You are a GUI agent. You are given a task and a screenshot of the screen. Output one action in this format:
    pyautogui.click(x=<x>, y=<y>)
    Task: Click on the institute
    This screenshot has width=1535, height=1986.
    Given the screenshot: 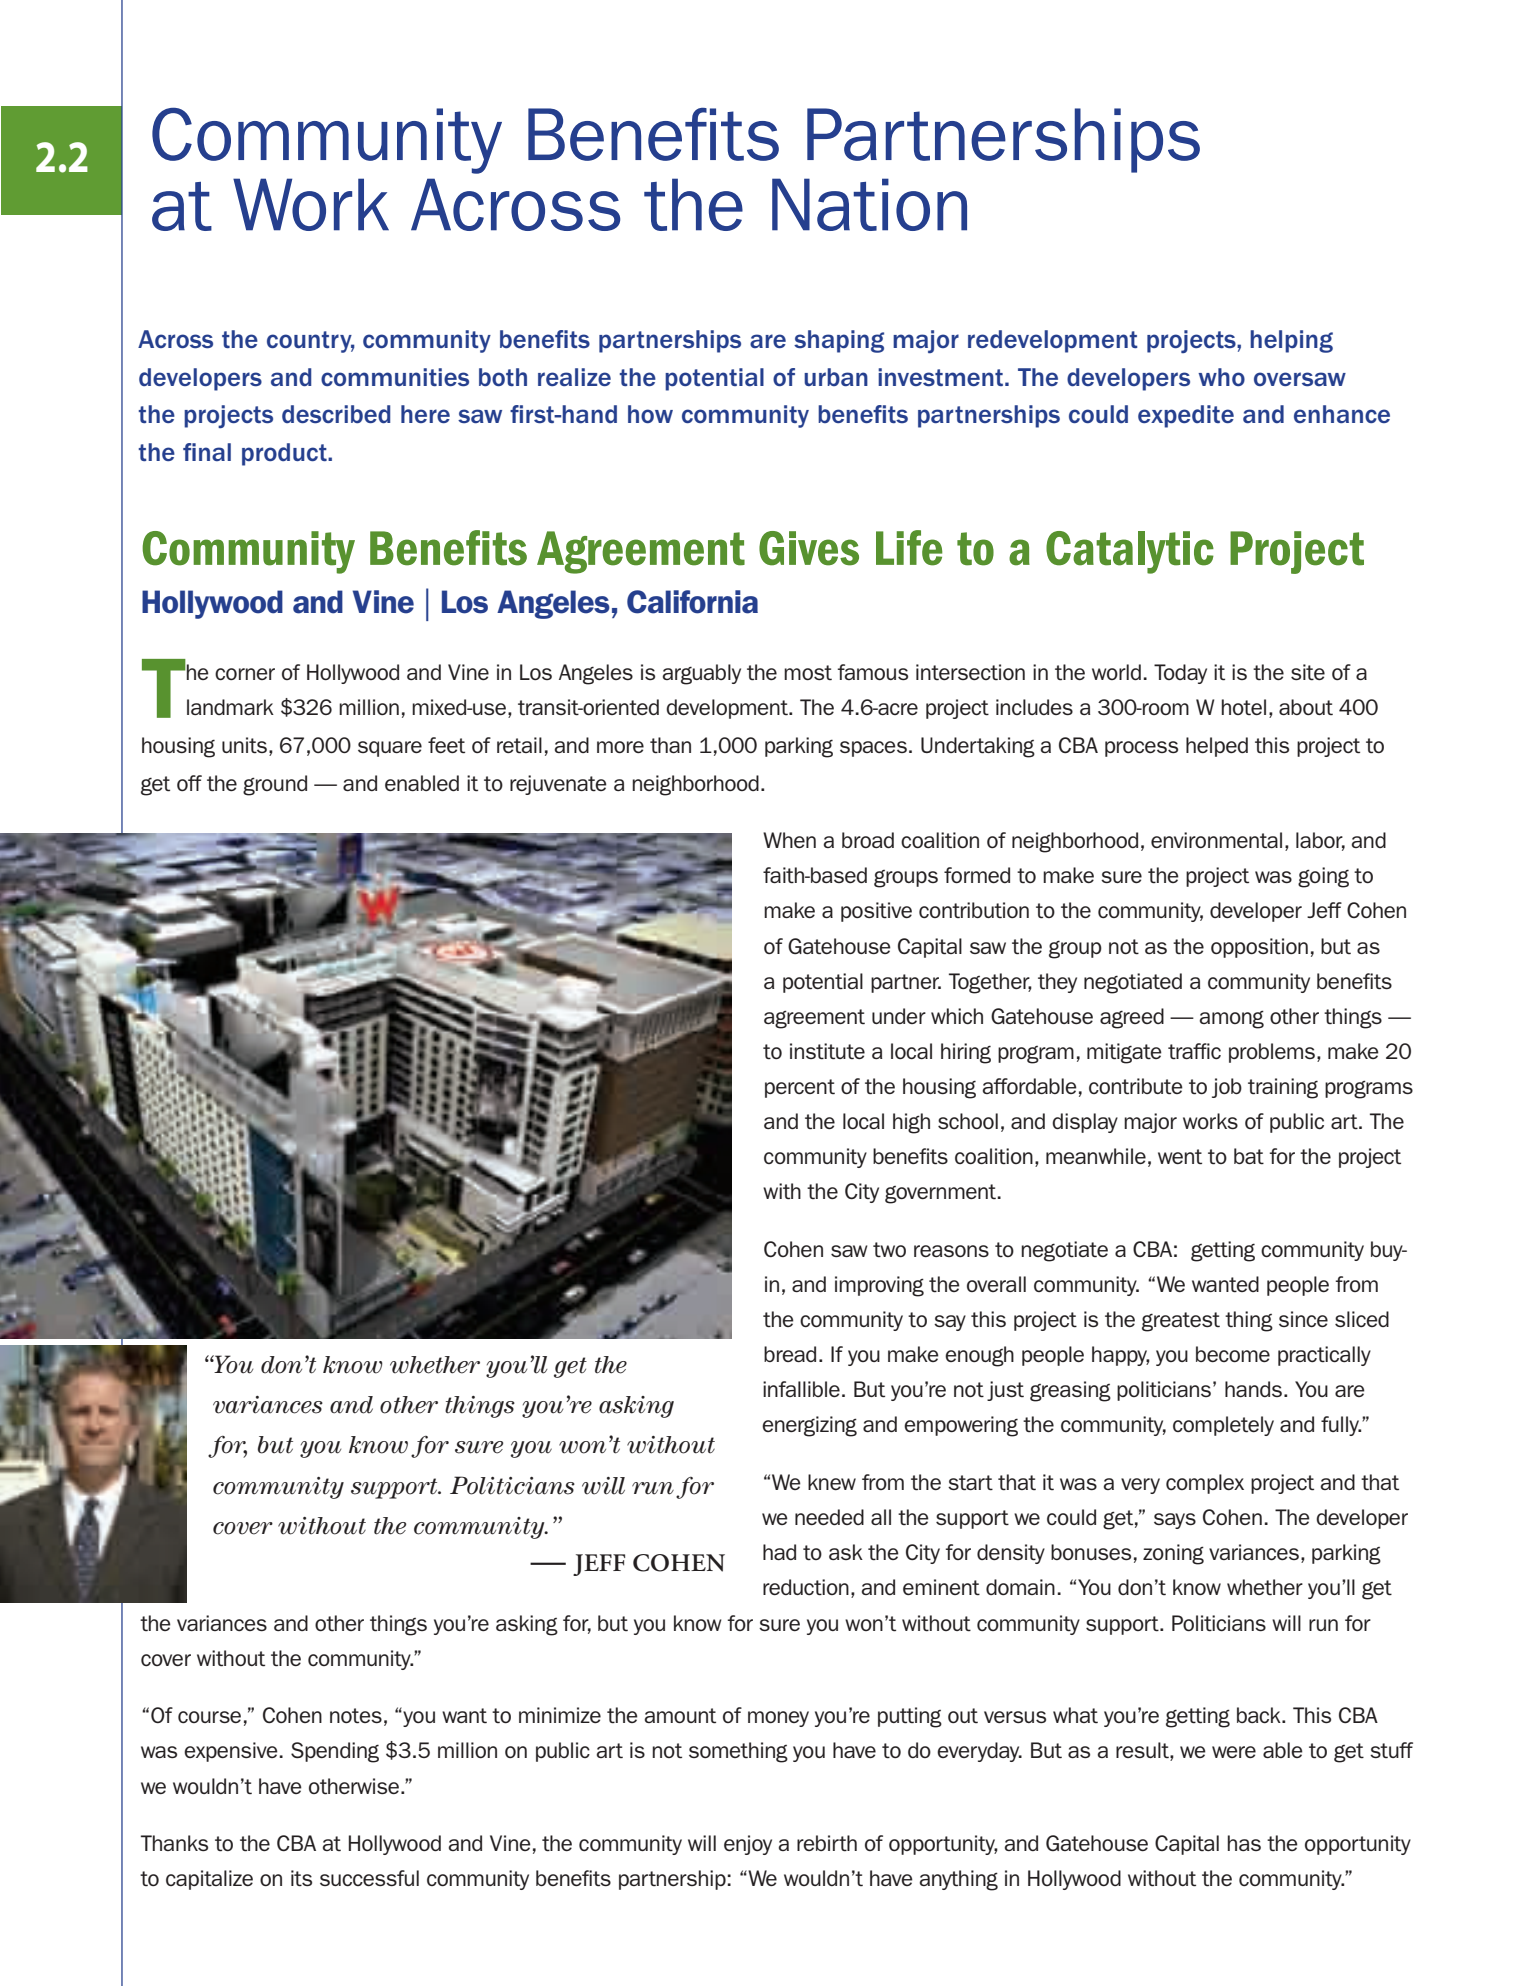 What is the action you would take?
    pyautogui.click(x=827, y=1051)
